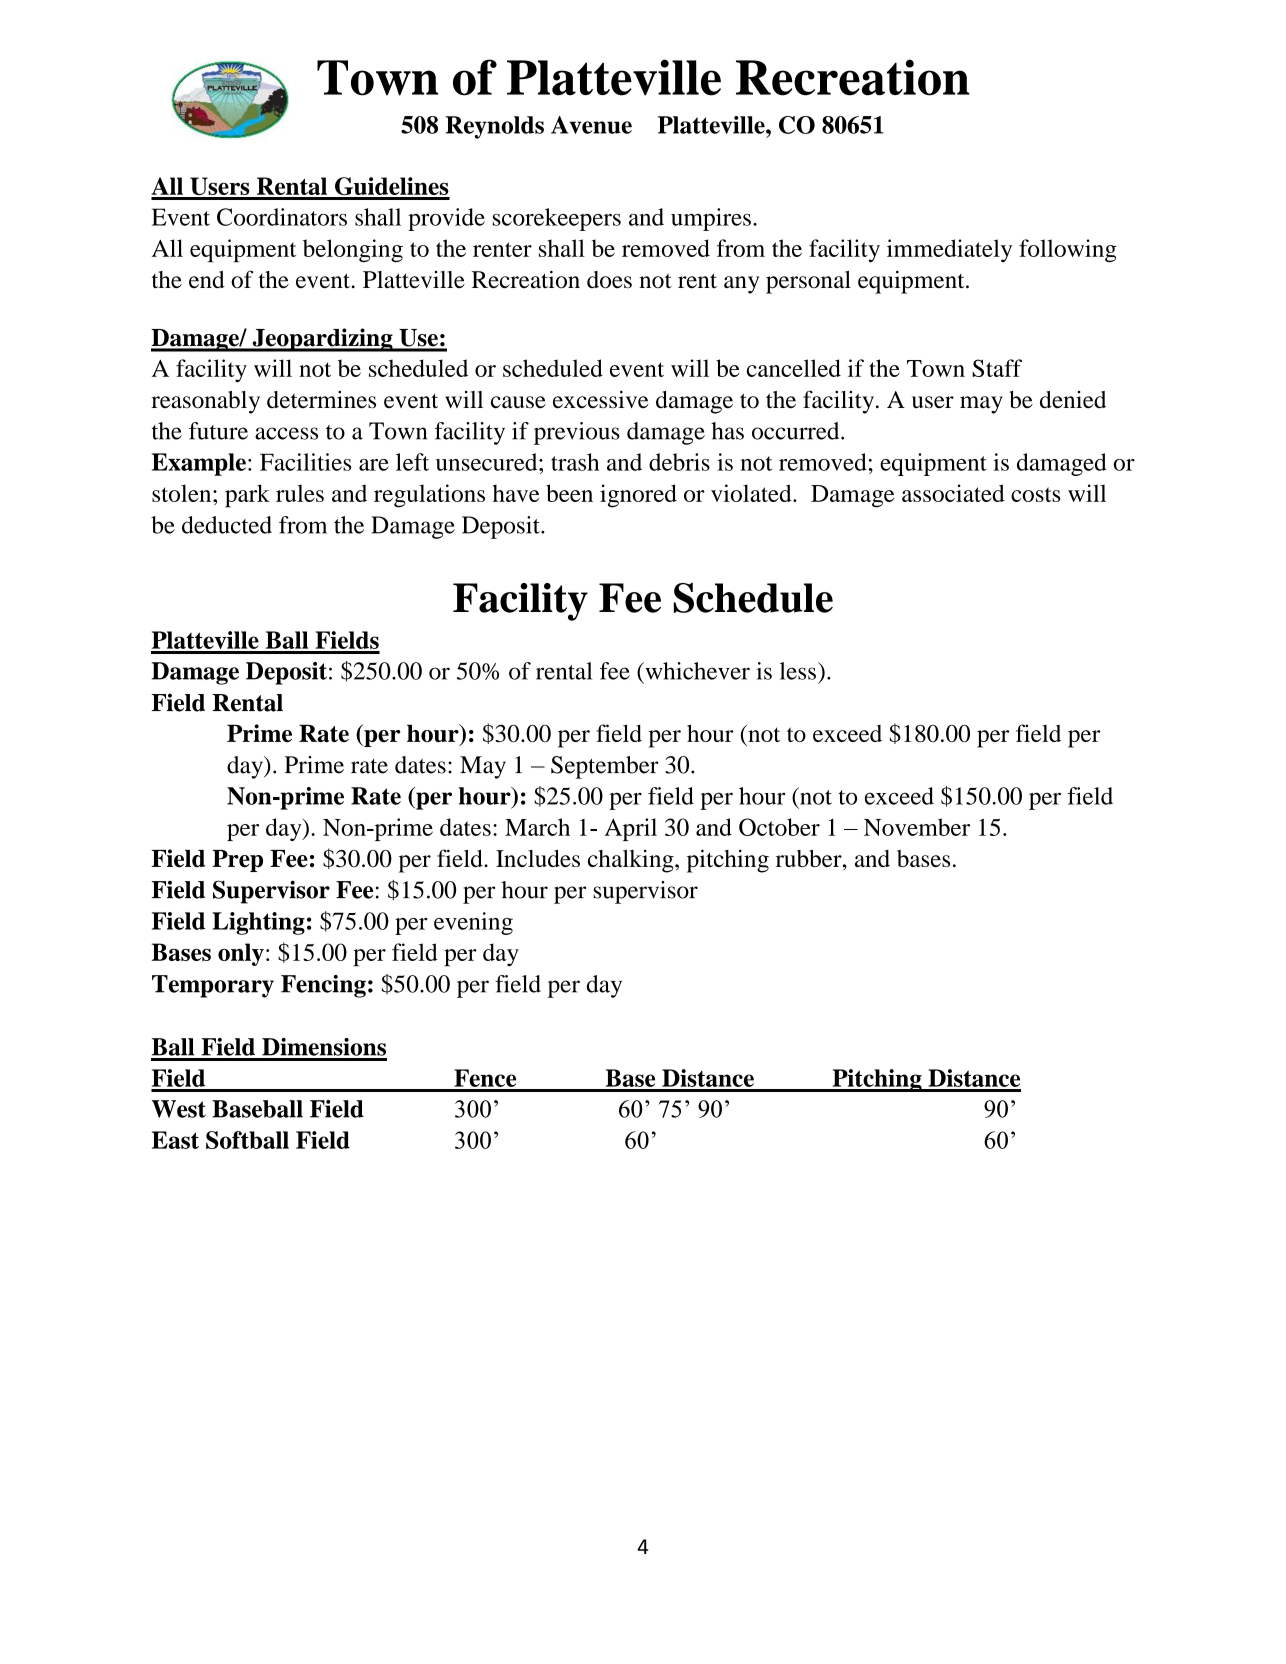 This document has height=1664, width=1286. I want to click on Coordinators, so click(282, 217).
